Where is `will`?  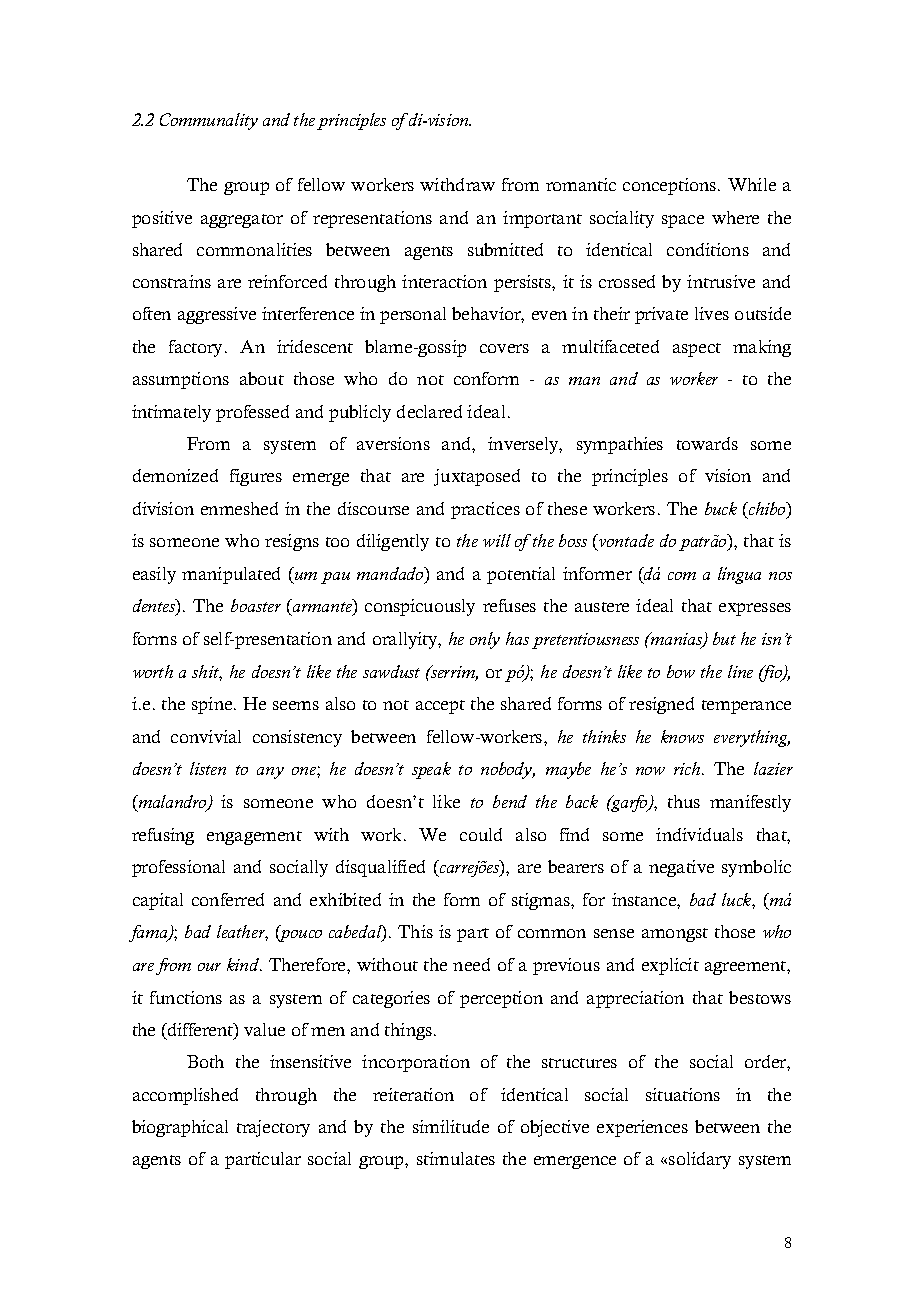 will is located at coordinates (497, 540).
